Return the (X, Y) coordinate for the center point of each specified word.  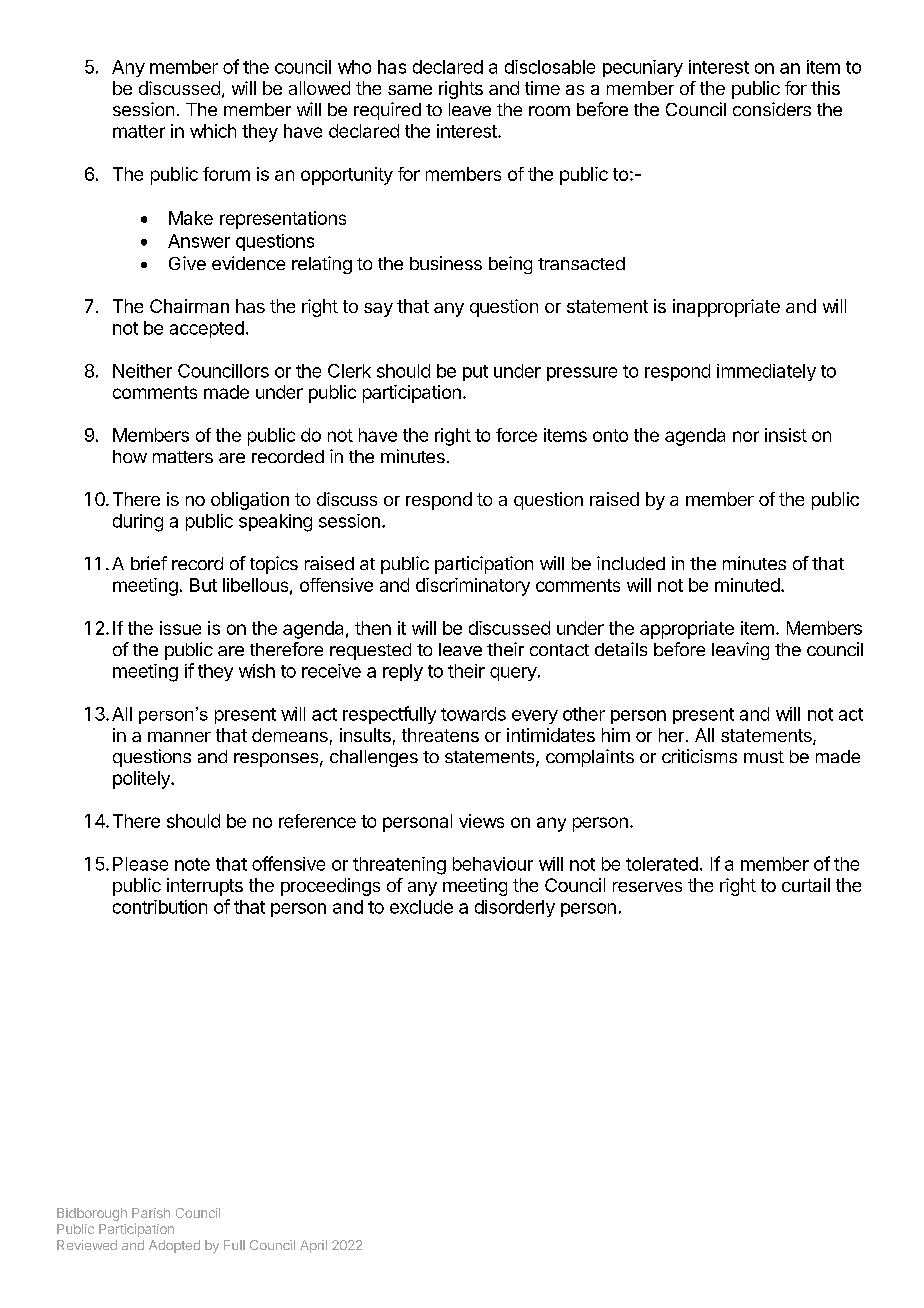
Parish (151, 1213)
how (130, 456)
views (481, 821)
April (313, 1246)
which (213, 131)
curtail (806, 885)
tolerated (662, 864)
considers (772, 109)
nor (746, 436)
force (516, 435)
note (192, 864)
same (410, 90)
